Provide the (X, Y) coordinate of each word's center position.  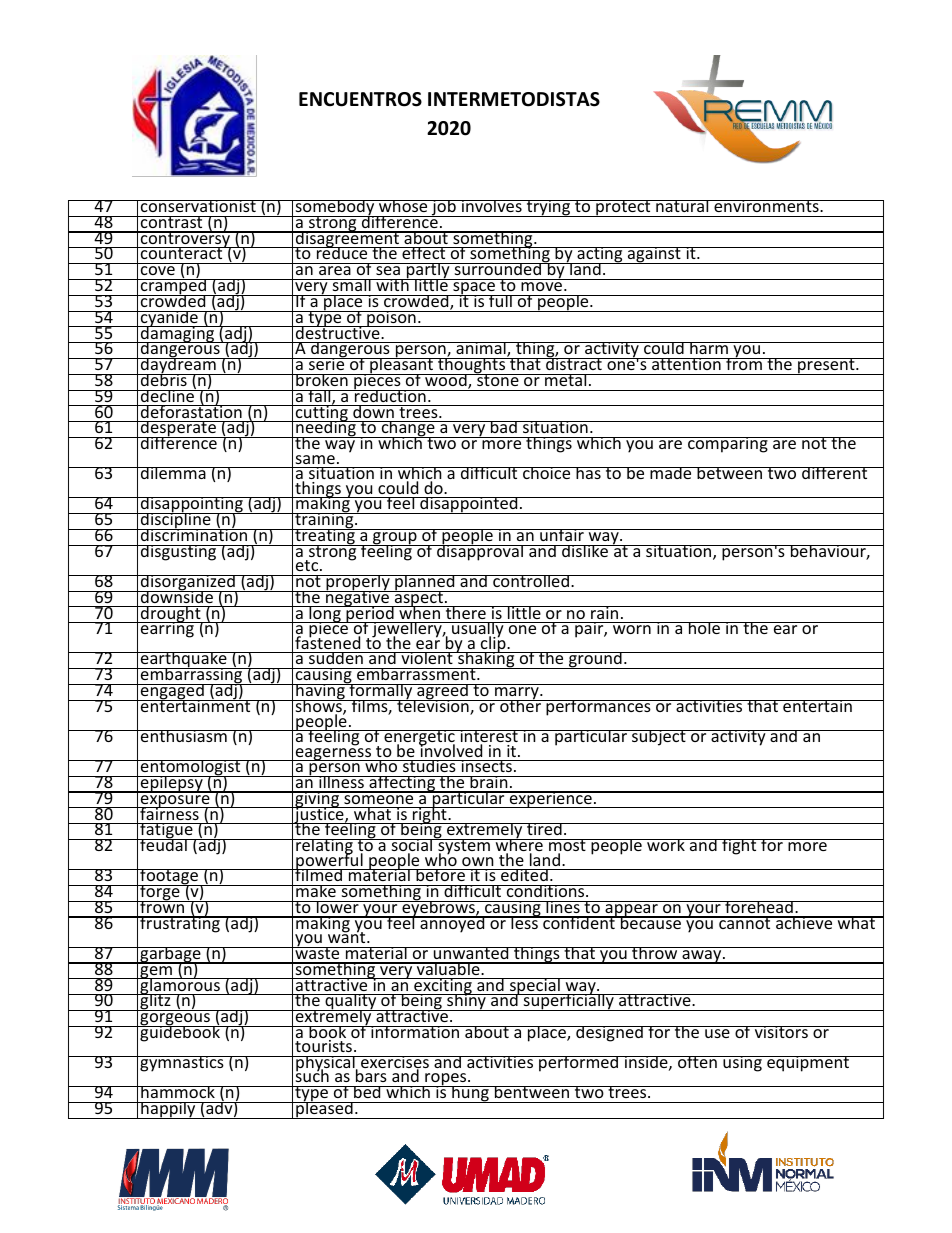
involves (492, 206)
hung (470, 1094)
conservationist (198, 206)
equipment (808, 1064)
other (520, 704)
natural (682, 206)
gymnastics (182, 1064)
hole (704, 628)
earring (167, 629)
